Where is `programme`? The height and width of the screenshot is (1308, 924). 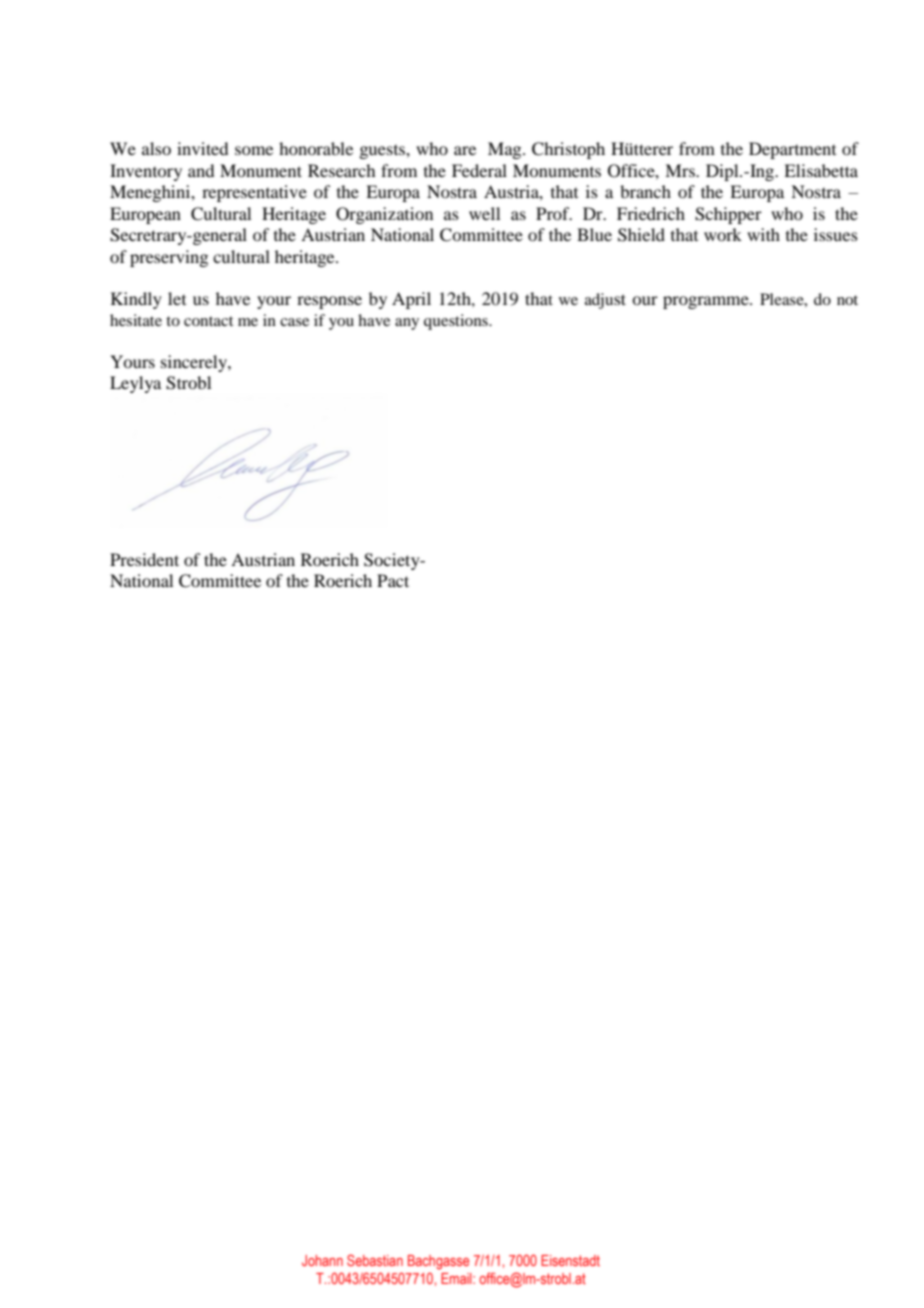 programme is located at coordinates (707, 302).
